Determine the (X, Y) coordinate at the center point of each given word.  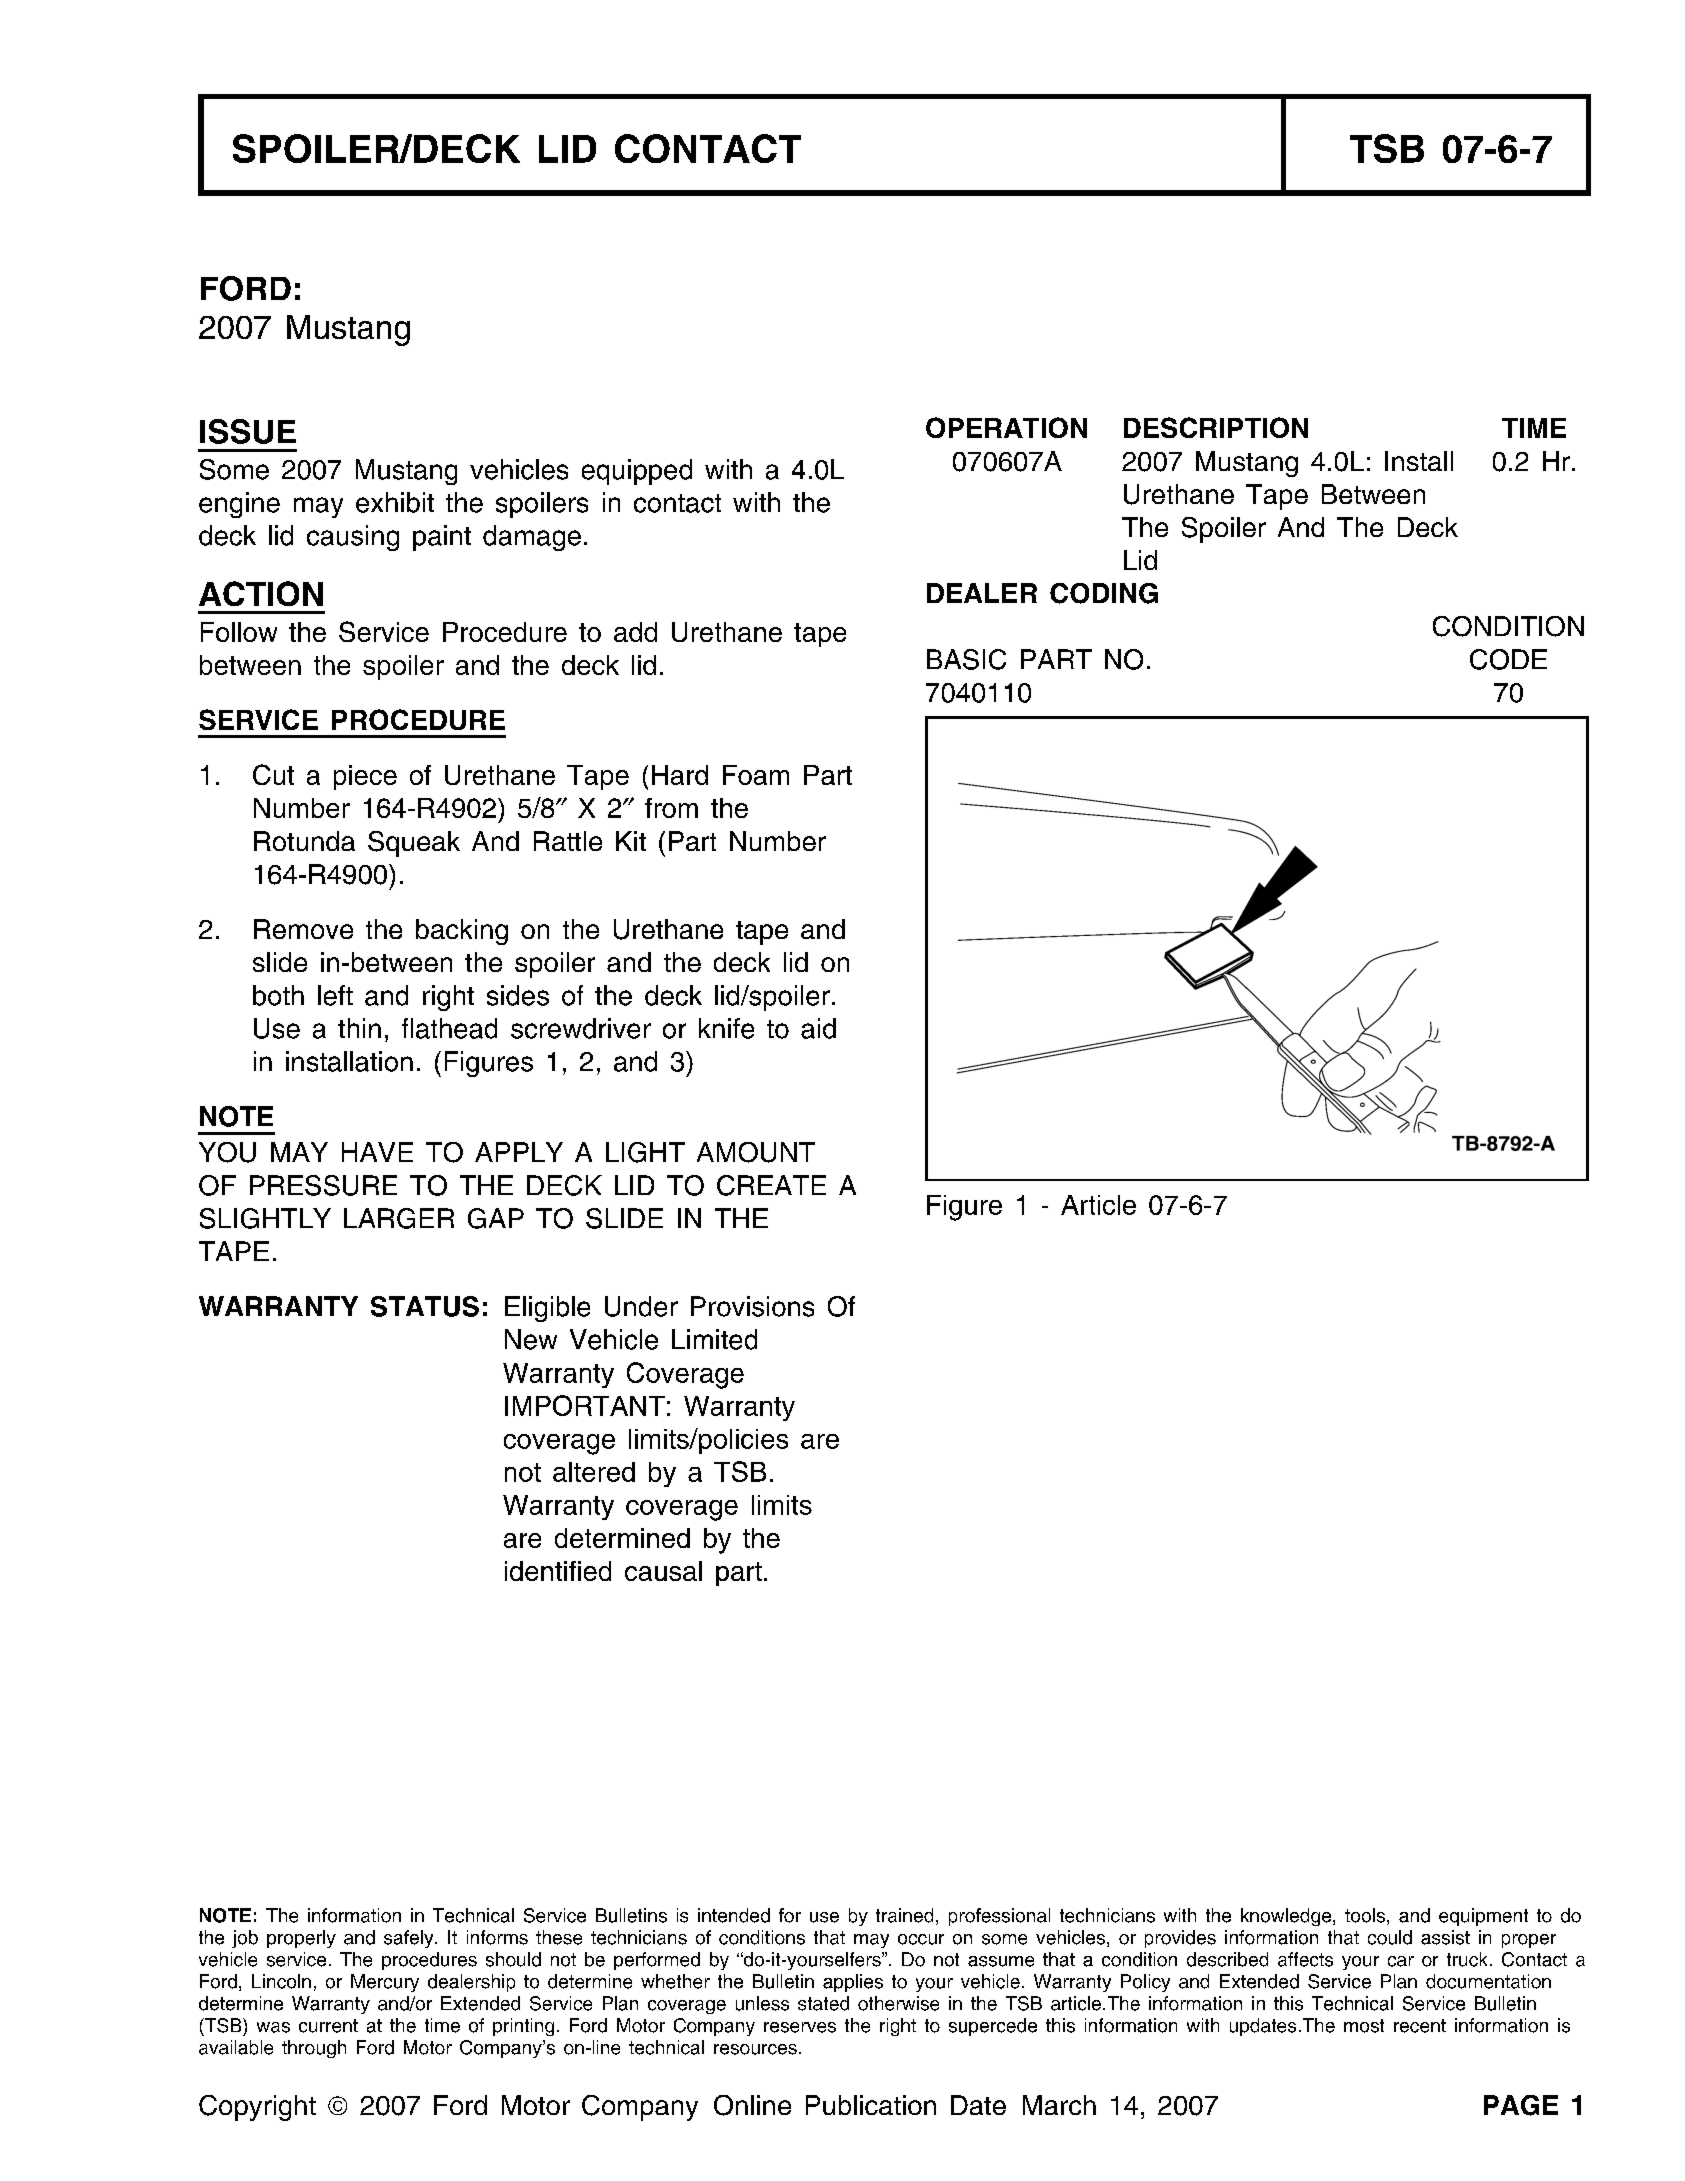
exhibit (395, 502)
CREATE (771, 1185)
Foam (756, 775)
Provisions (752, 1306)
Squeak (414, 844)
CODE (1508, 659)
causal (663, 1571)
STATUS (425, 1306)
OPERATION (1006, 427)
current (328, 2026)
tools (1365, 1915)
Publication (871, 2105)
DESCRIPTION (1216, 427)
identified (558, 1571)
